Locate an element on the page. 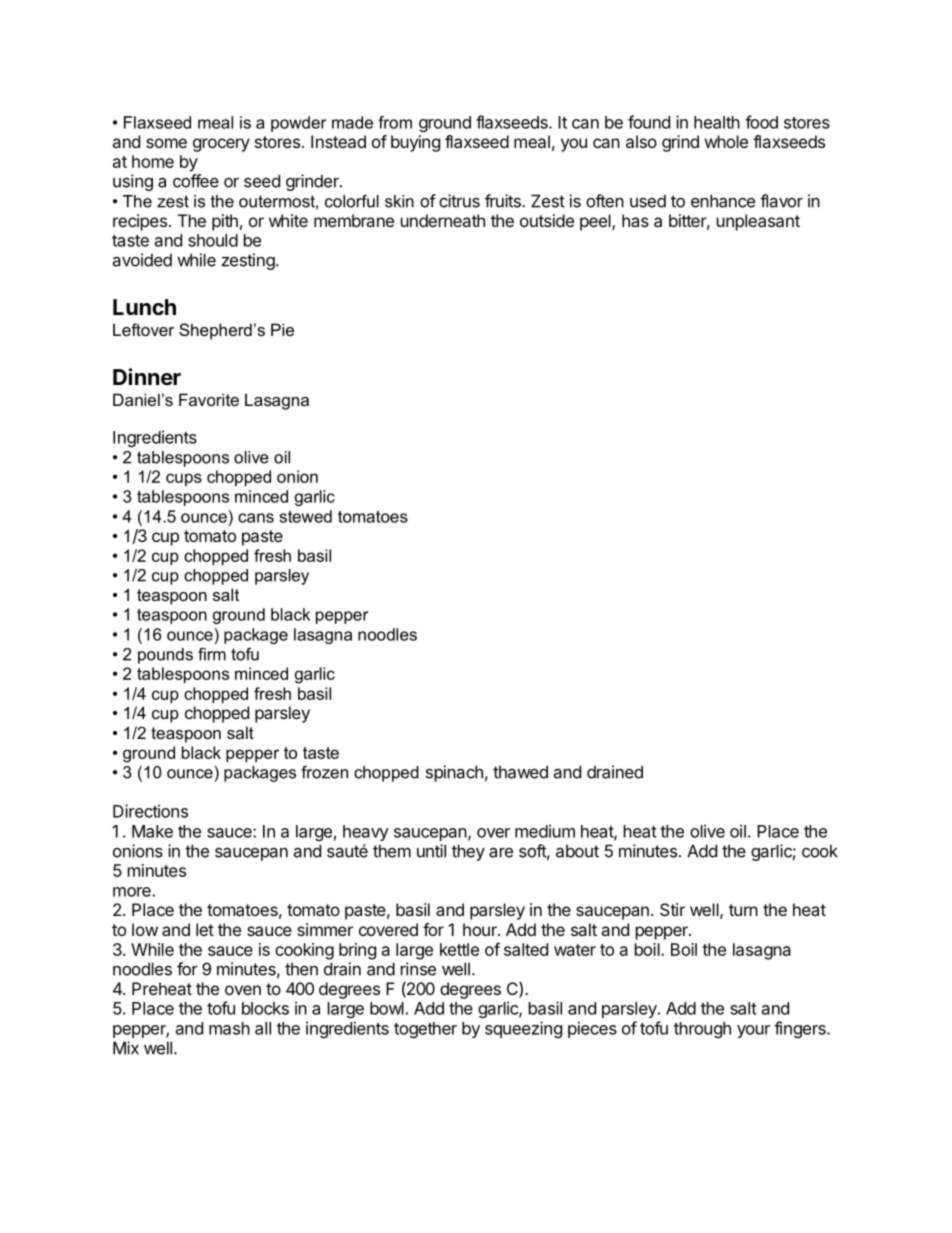  turn is located at coordinates (743, 910).
